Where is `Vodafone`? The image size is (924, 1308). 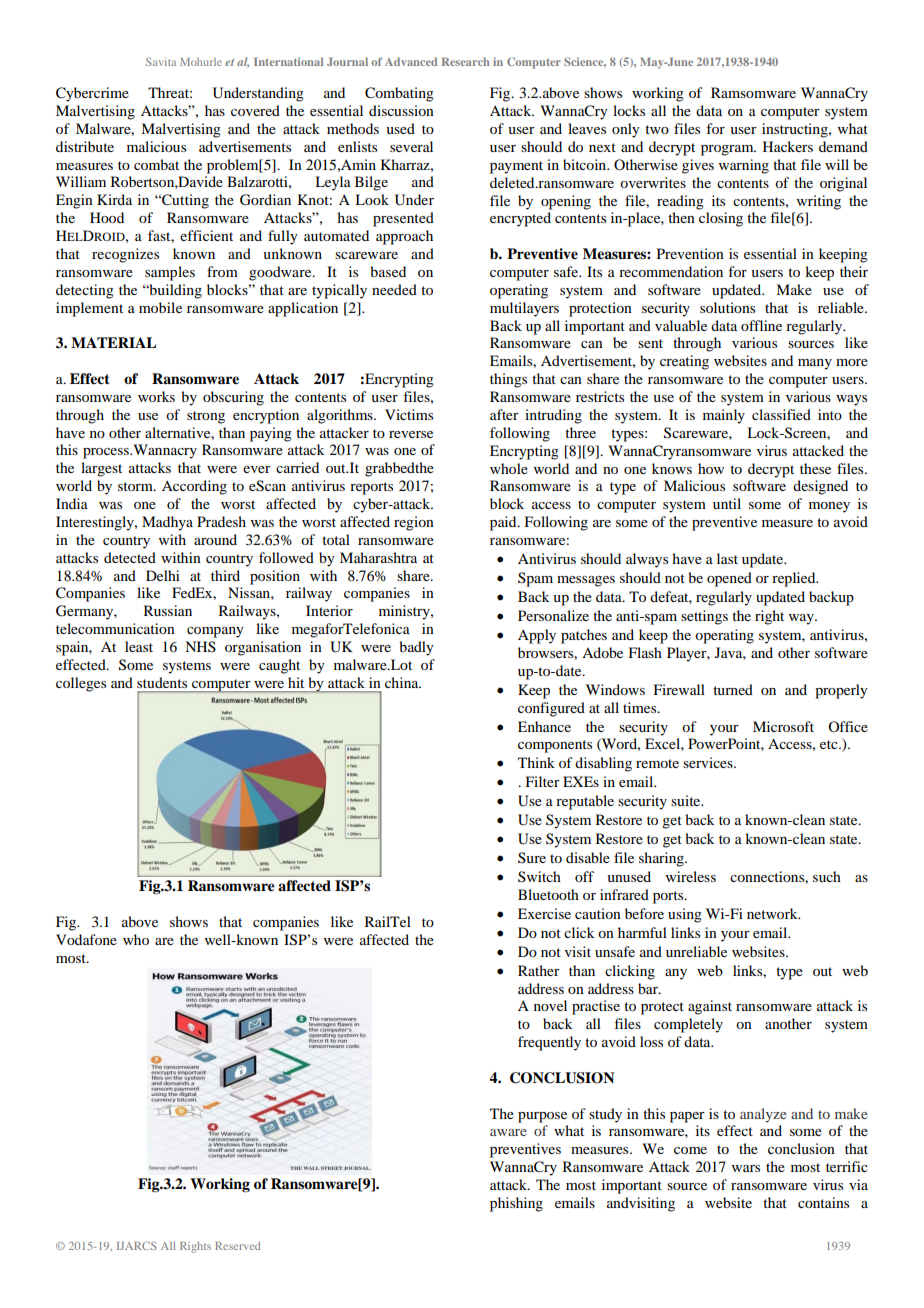 Vodafone is located at coordinates (86, 939).
